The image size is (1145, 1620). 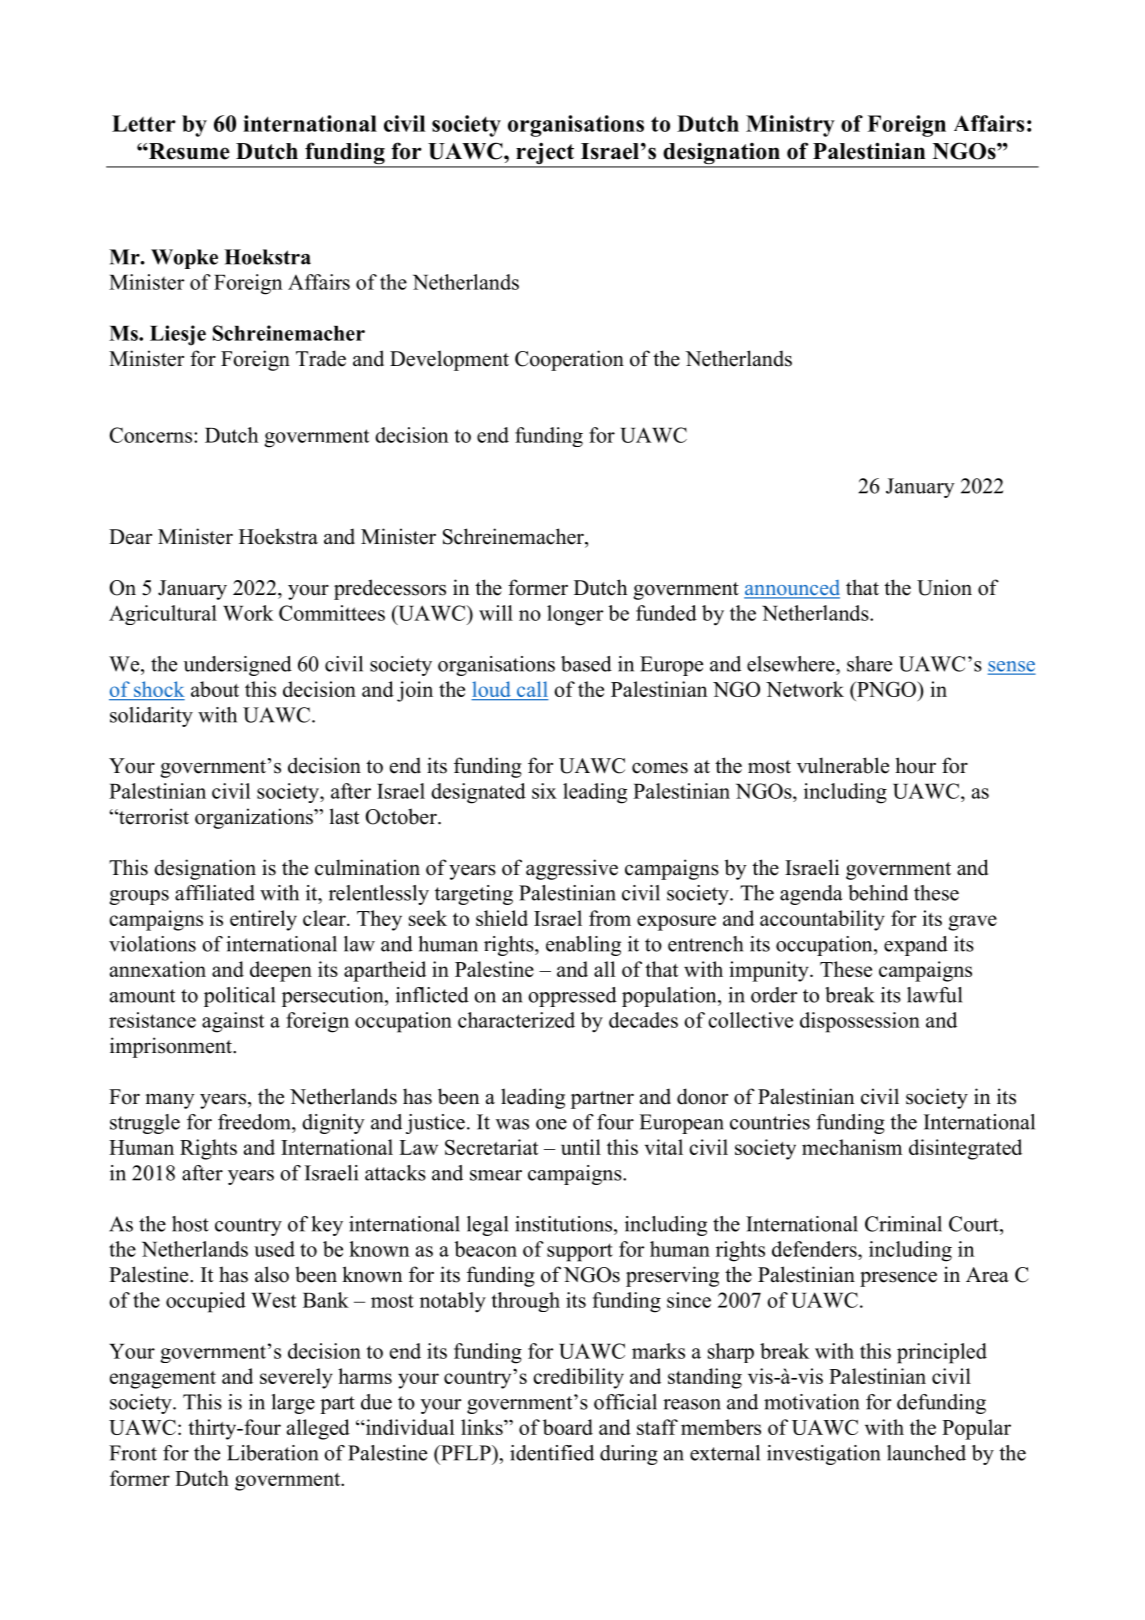 I want to click on freedom, so click(x=255, y=1122).
